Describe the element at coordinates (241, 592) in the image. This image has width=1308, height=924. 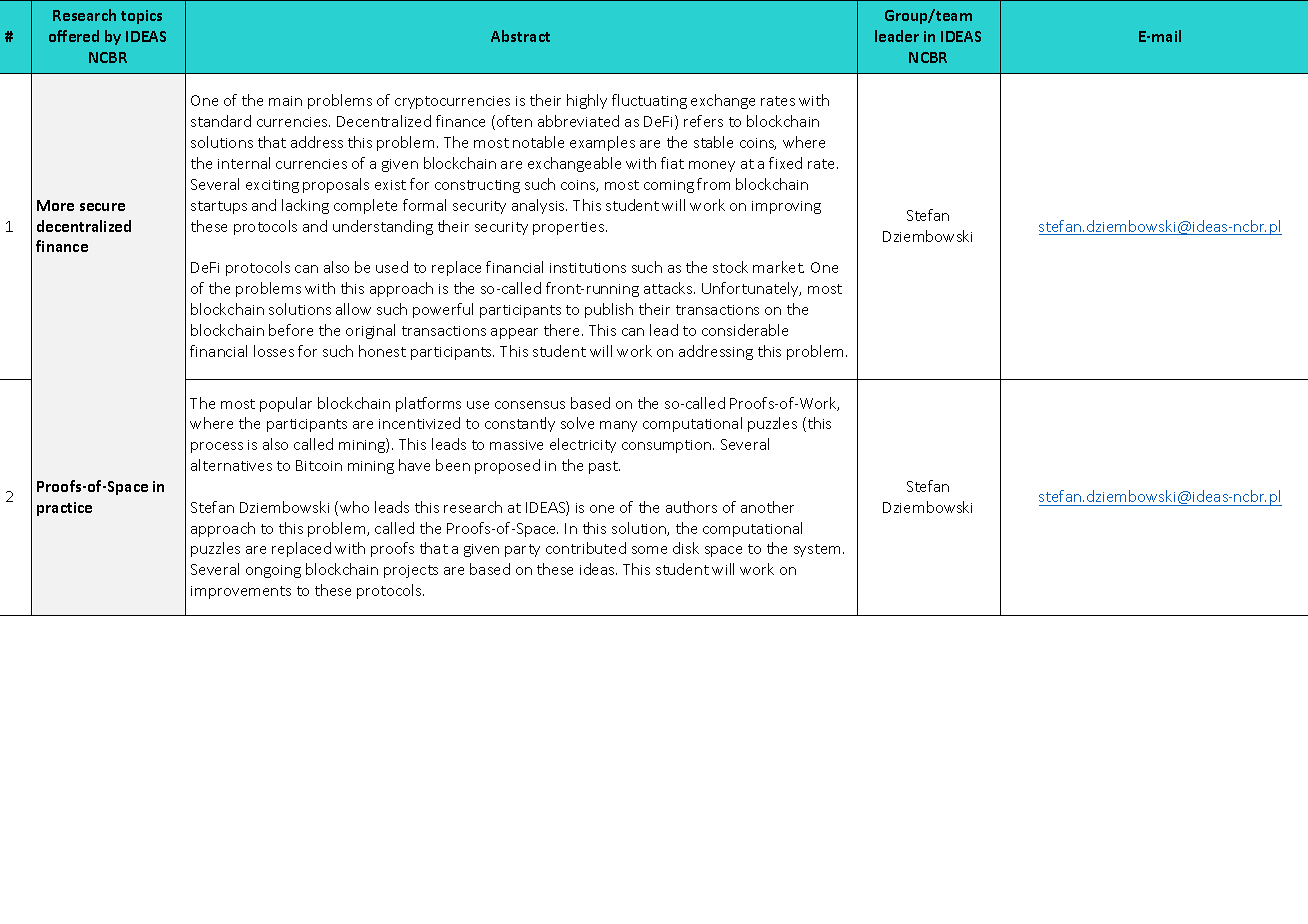
I see `improvements` at that location.
